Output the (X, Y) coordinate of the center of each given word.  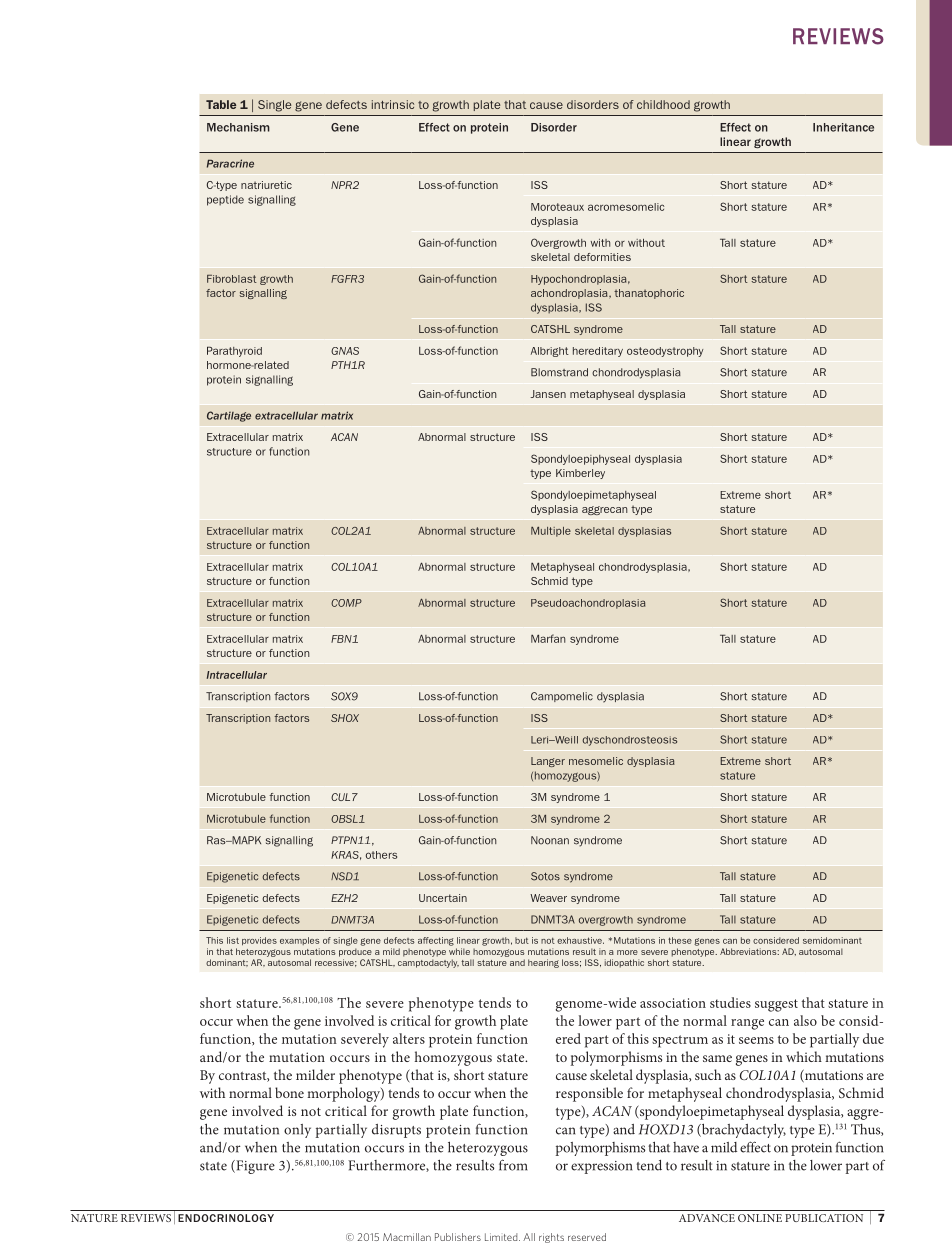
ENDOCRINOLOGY (226, 1218)
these (680, 940)
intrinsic (393, 104)
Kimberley (580, 474)
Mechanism (238, 127)
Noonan (550, 840)
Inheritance (843, 127)
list (233, 940)
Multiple (551, 532)
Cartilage (229, 416)
